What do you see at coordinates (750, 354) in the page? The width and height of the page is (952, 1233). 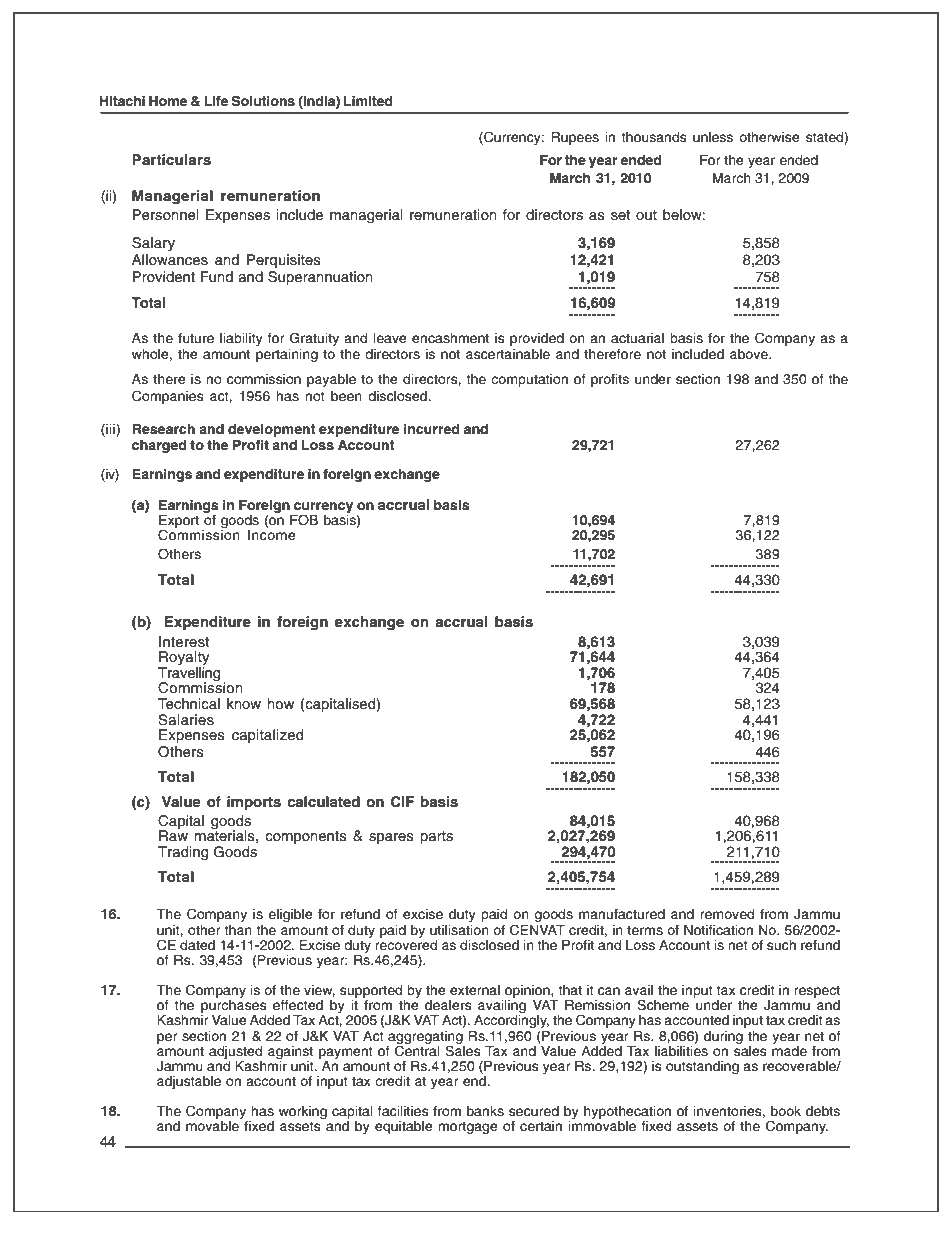 I see `above` at bounding box center [750, 354].
